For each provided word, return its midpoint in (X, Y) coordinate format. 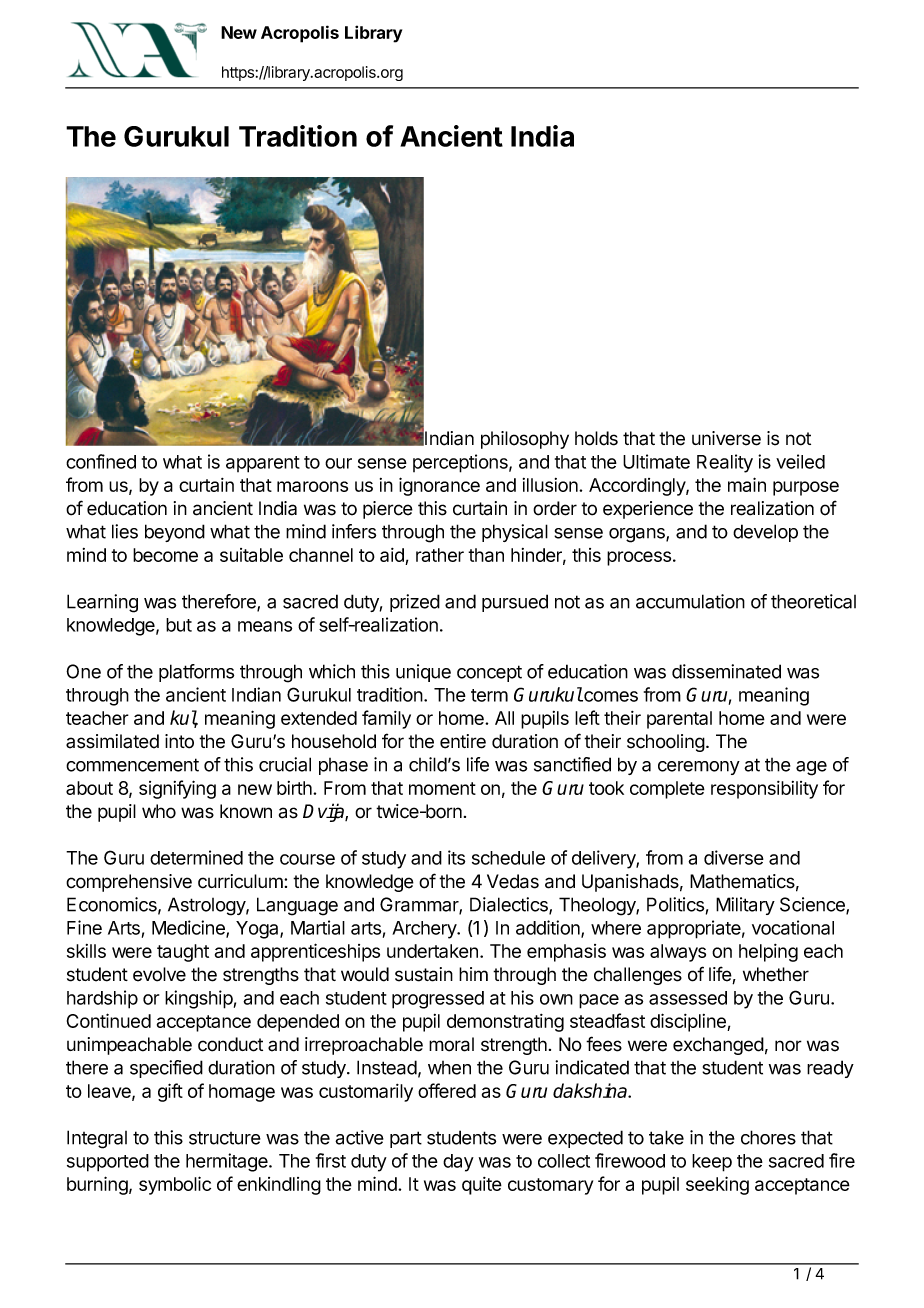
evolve (159, 974)
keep (712, 1163)
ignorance (439, 486)
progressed (438, 1000)
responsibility (764, 790)
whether (776, 974)
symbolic (175, 1185)
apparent (263, 464)
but (179, 625)
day (458, 1163)
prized (415, 603)
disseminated (726, 671)
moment (442, 788)
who (159, 811)
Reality (725, 463)
